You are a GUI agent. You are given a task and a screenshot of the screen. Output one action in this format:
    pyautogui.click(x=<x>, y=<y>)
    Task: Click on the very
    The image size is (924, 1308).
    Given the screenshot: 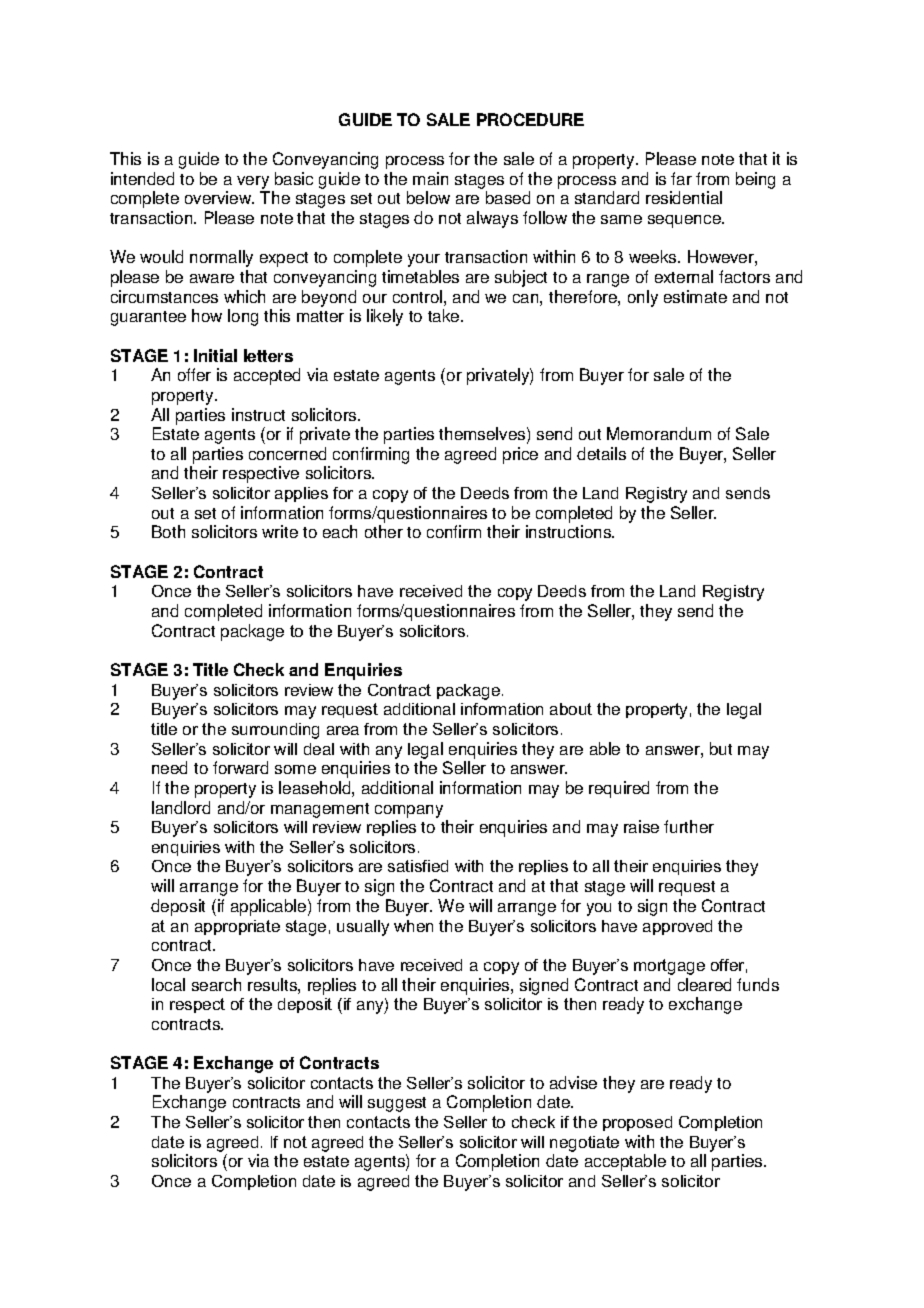 What is the action you would take?
    pyautogui.click(x=253, y=182)
